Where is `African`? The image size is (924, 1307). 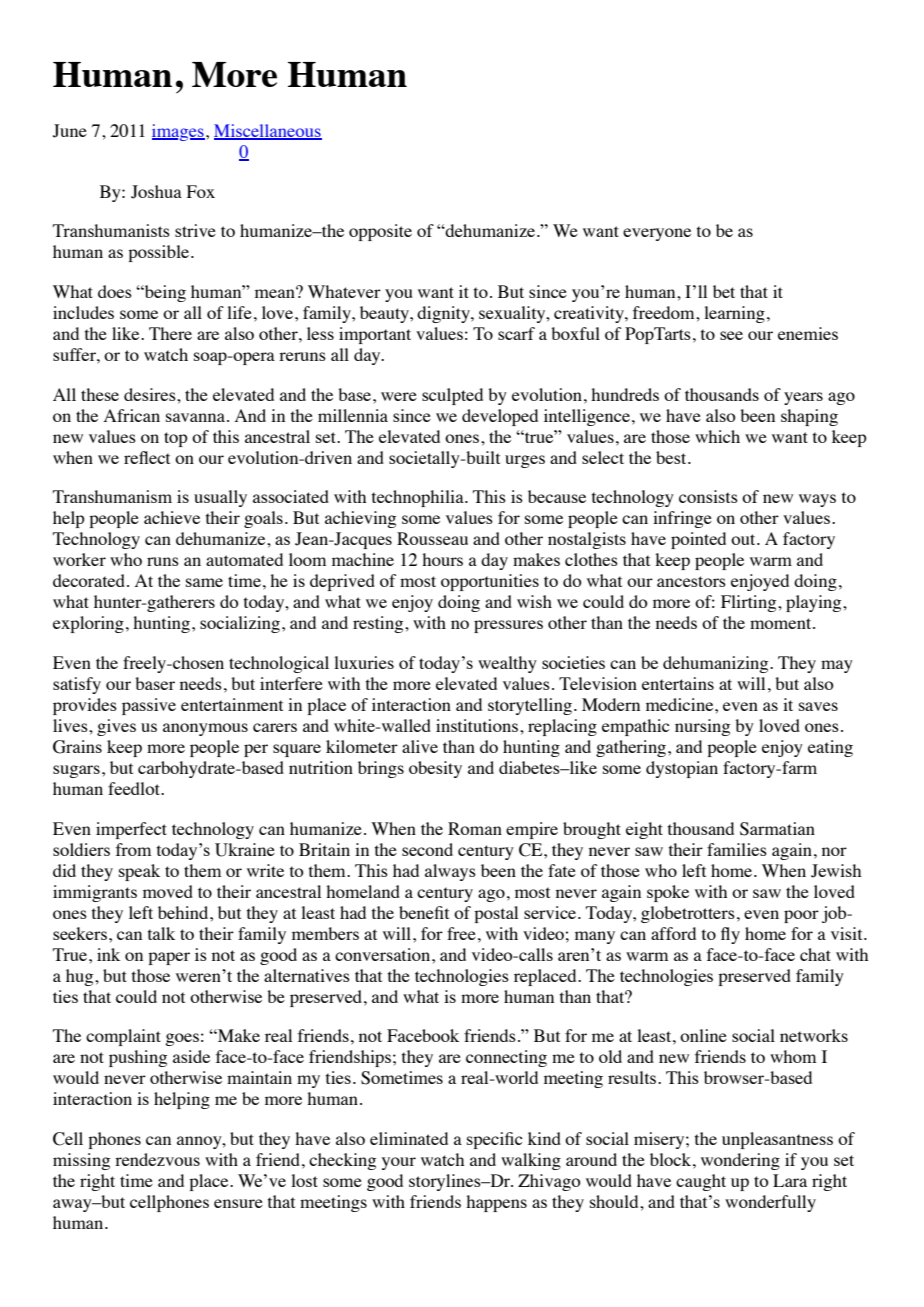 African is located at coordinates (132, 415).
